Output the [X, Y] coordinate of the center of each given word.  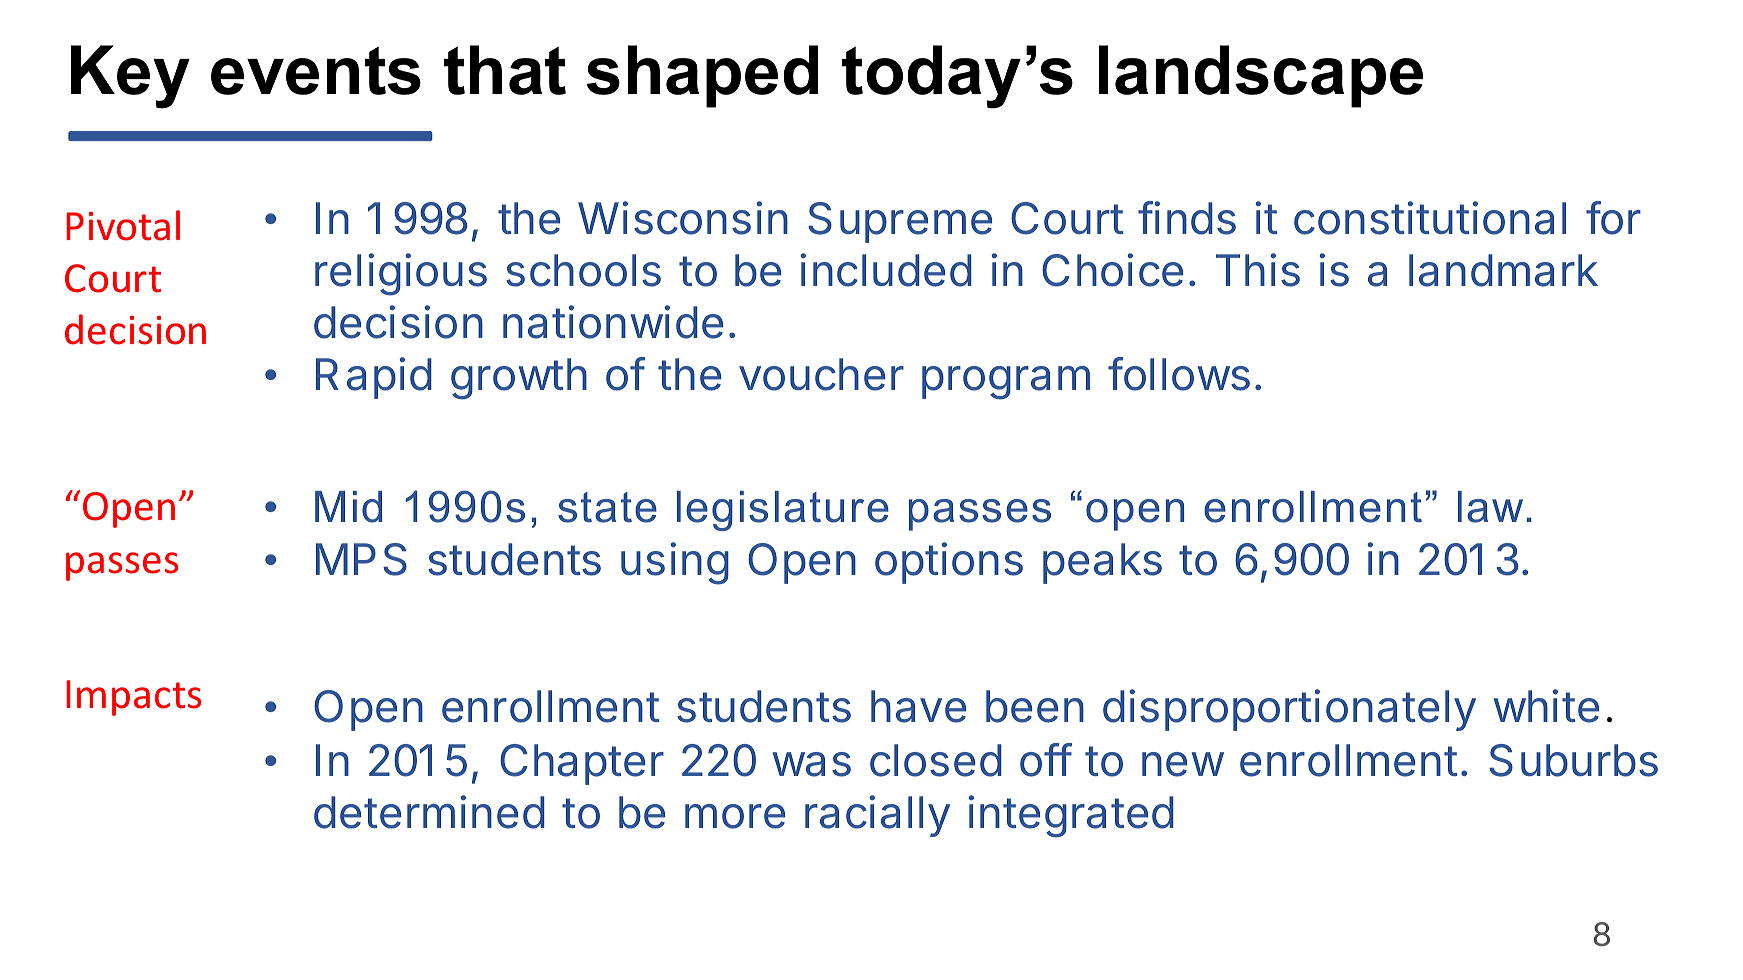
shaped [702, 76]
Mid [348, 507]
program [1006, 383]
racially [877, 816]
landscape [1261, 76]
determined [429, 812]
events [316, 70]
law [1490, 507]
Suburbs [1573, 760]
